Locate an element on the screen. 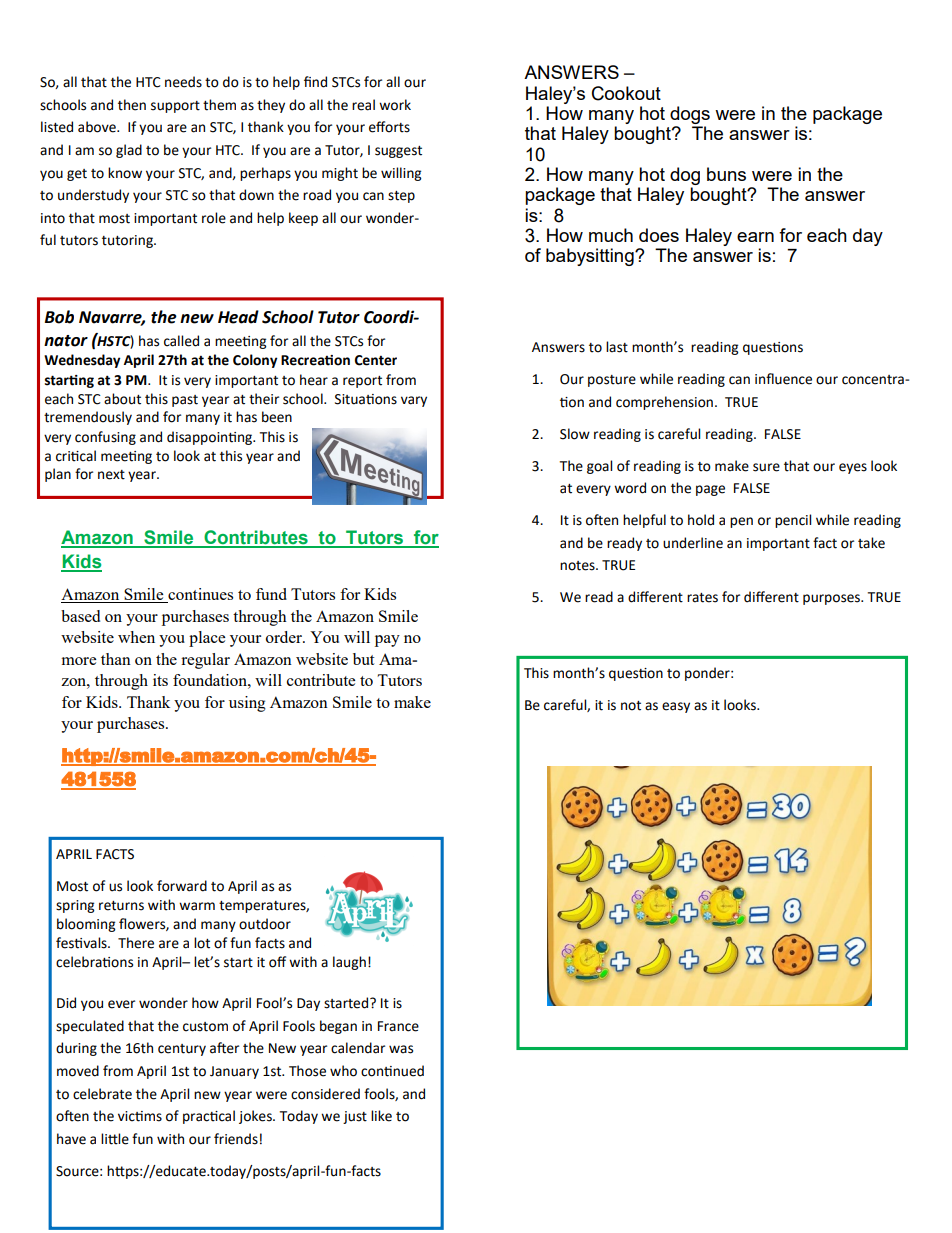 Image resolution: width=952 pixels, height=1233 pixels. forward is located at coordinates (182, 886).
